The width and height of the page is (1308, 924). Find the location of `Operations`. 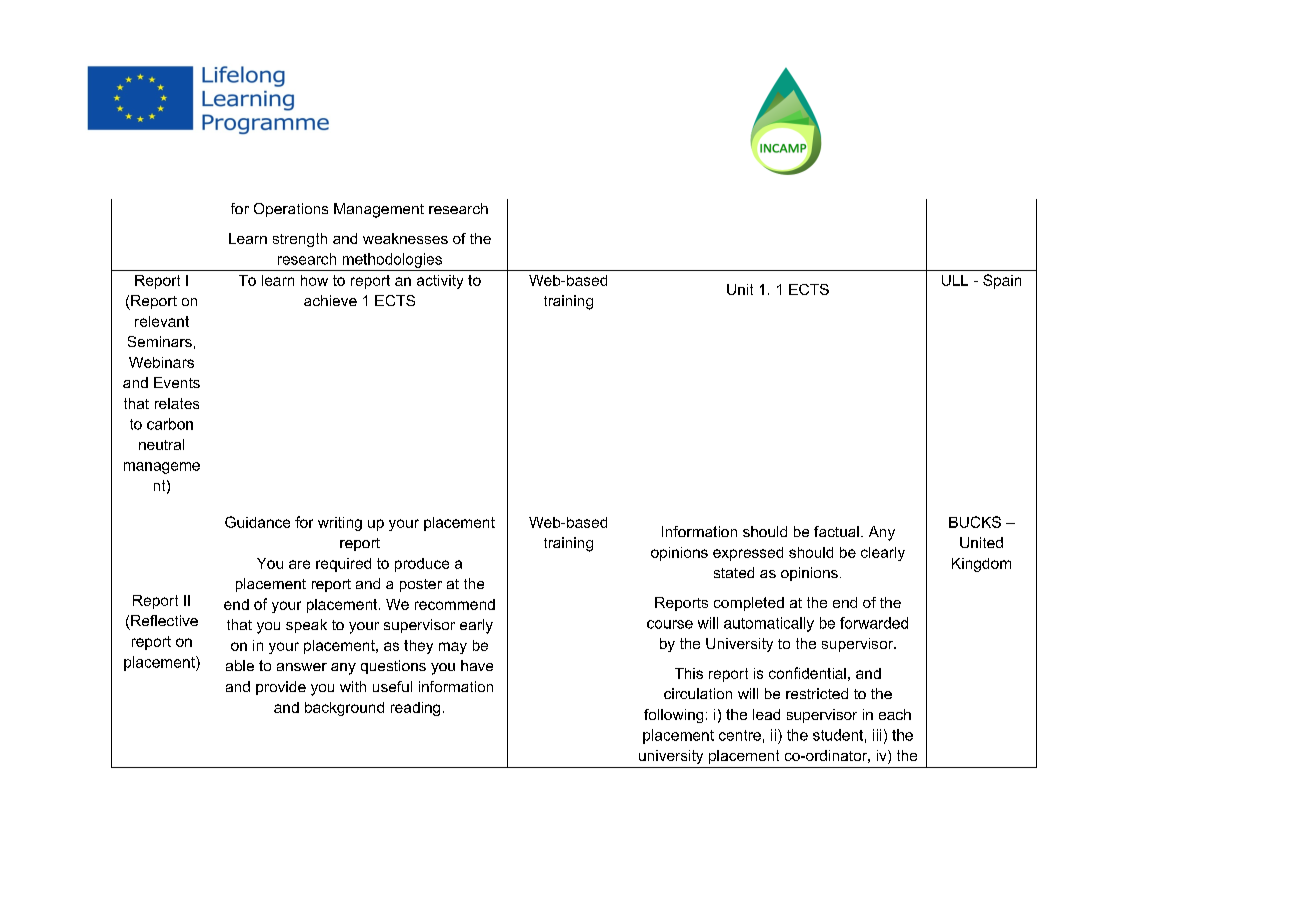

Operations is located at coordinates (291, 210).
